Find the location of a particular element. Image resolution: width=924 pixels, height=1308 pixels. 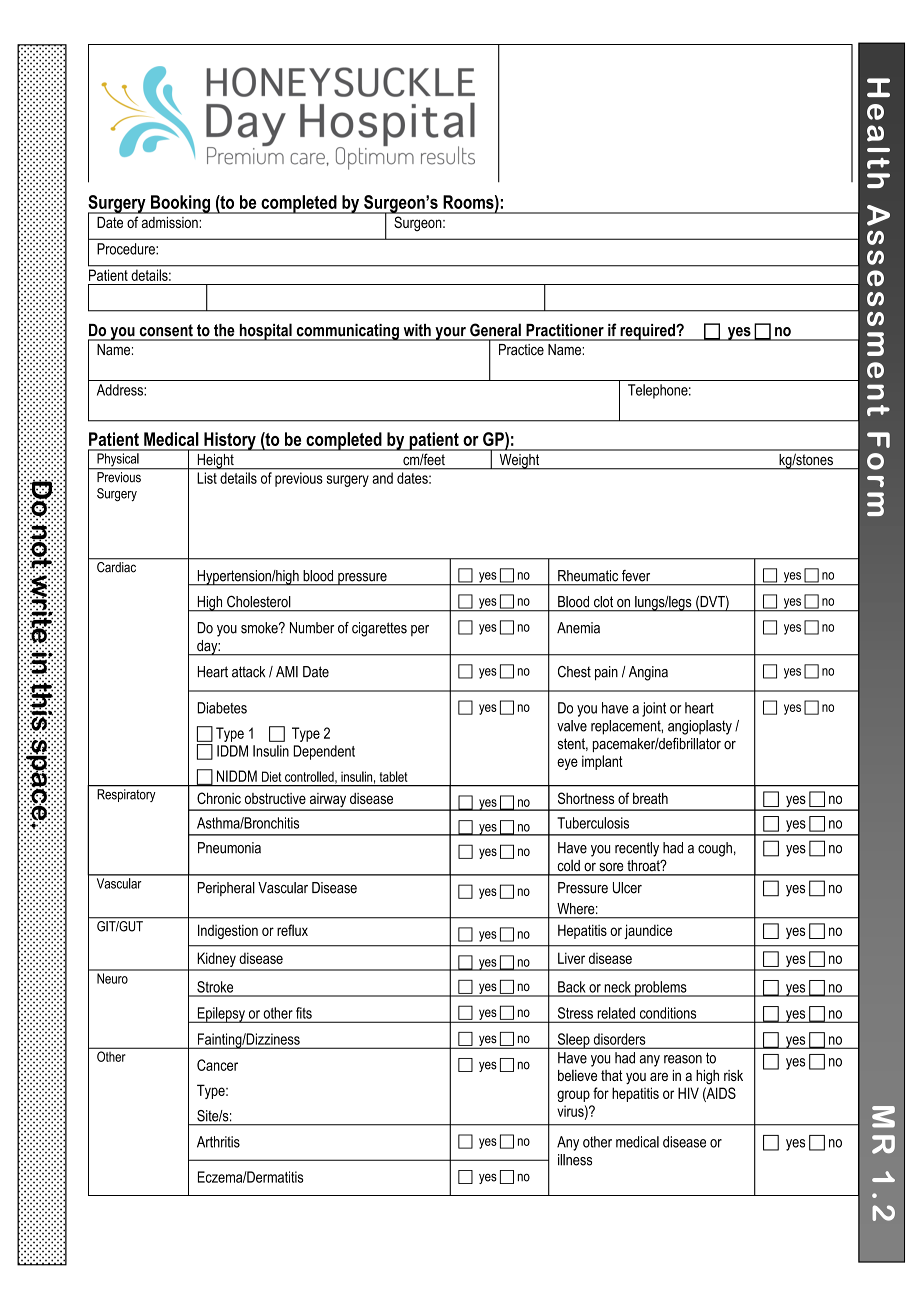

Booking is located at coordinates (180, 204).
